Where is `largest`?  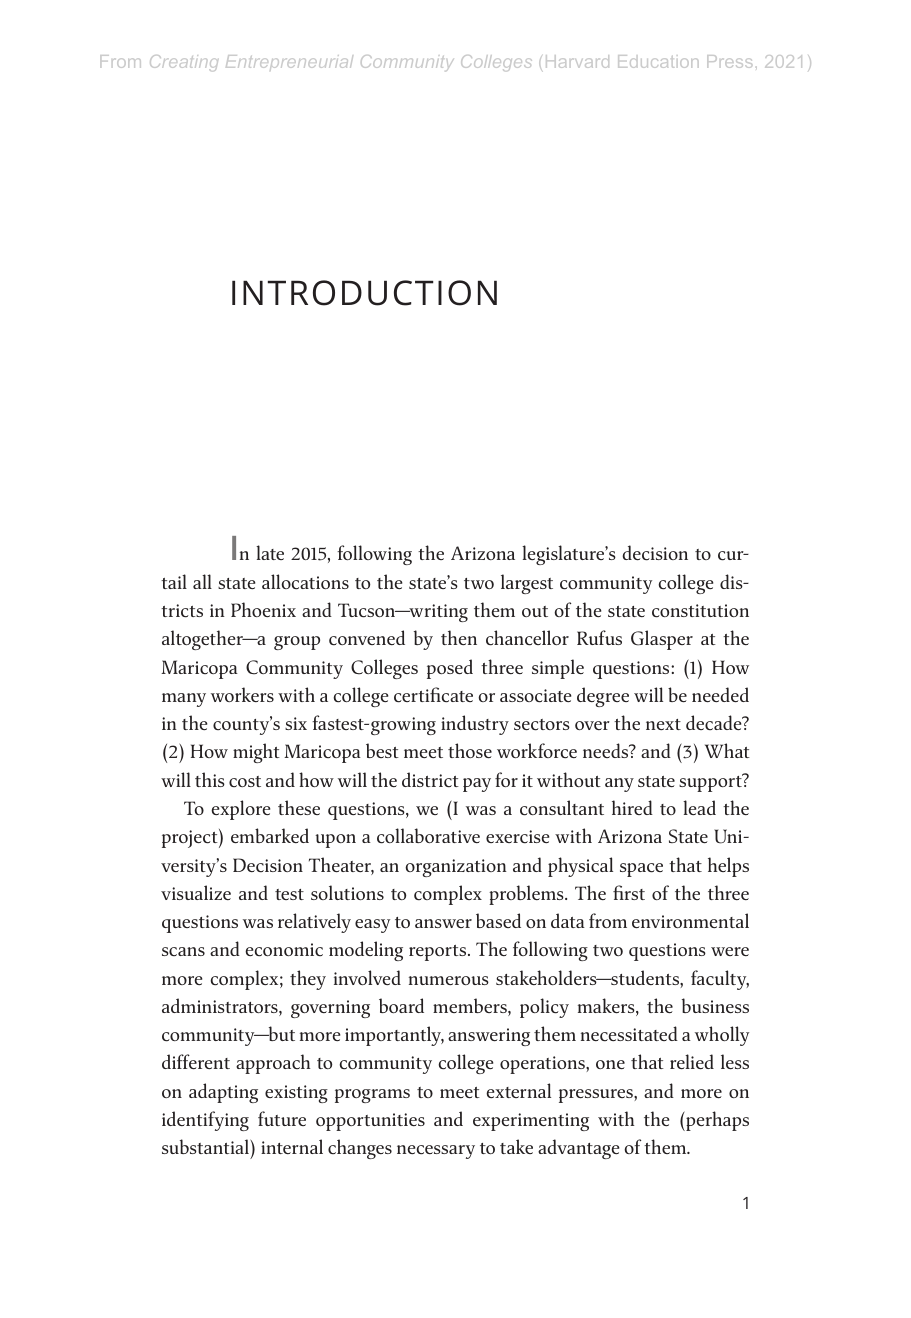
largest is located at coordinates (527, 584).
